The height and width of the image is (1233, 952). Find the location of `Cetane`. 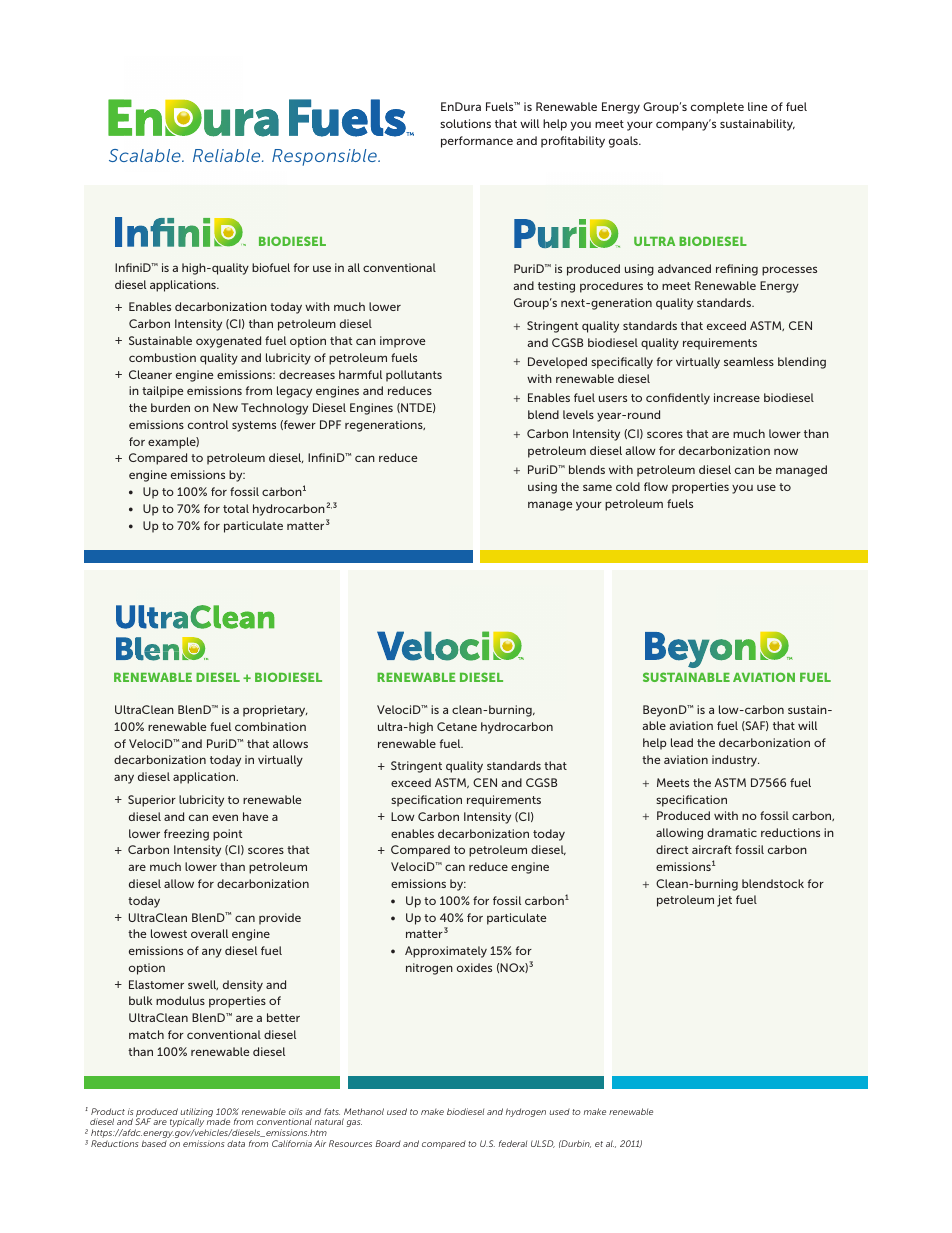

Cetane is located at coordinates (457, 726).
